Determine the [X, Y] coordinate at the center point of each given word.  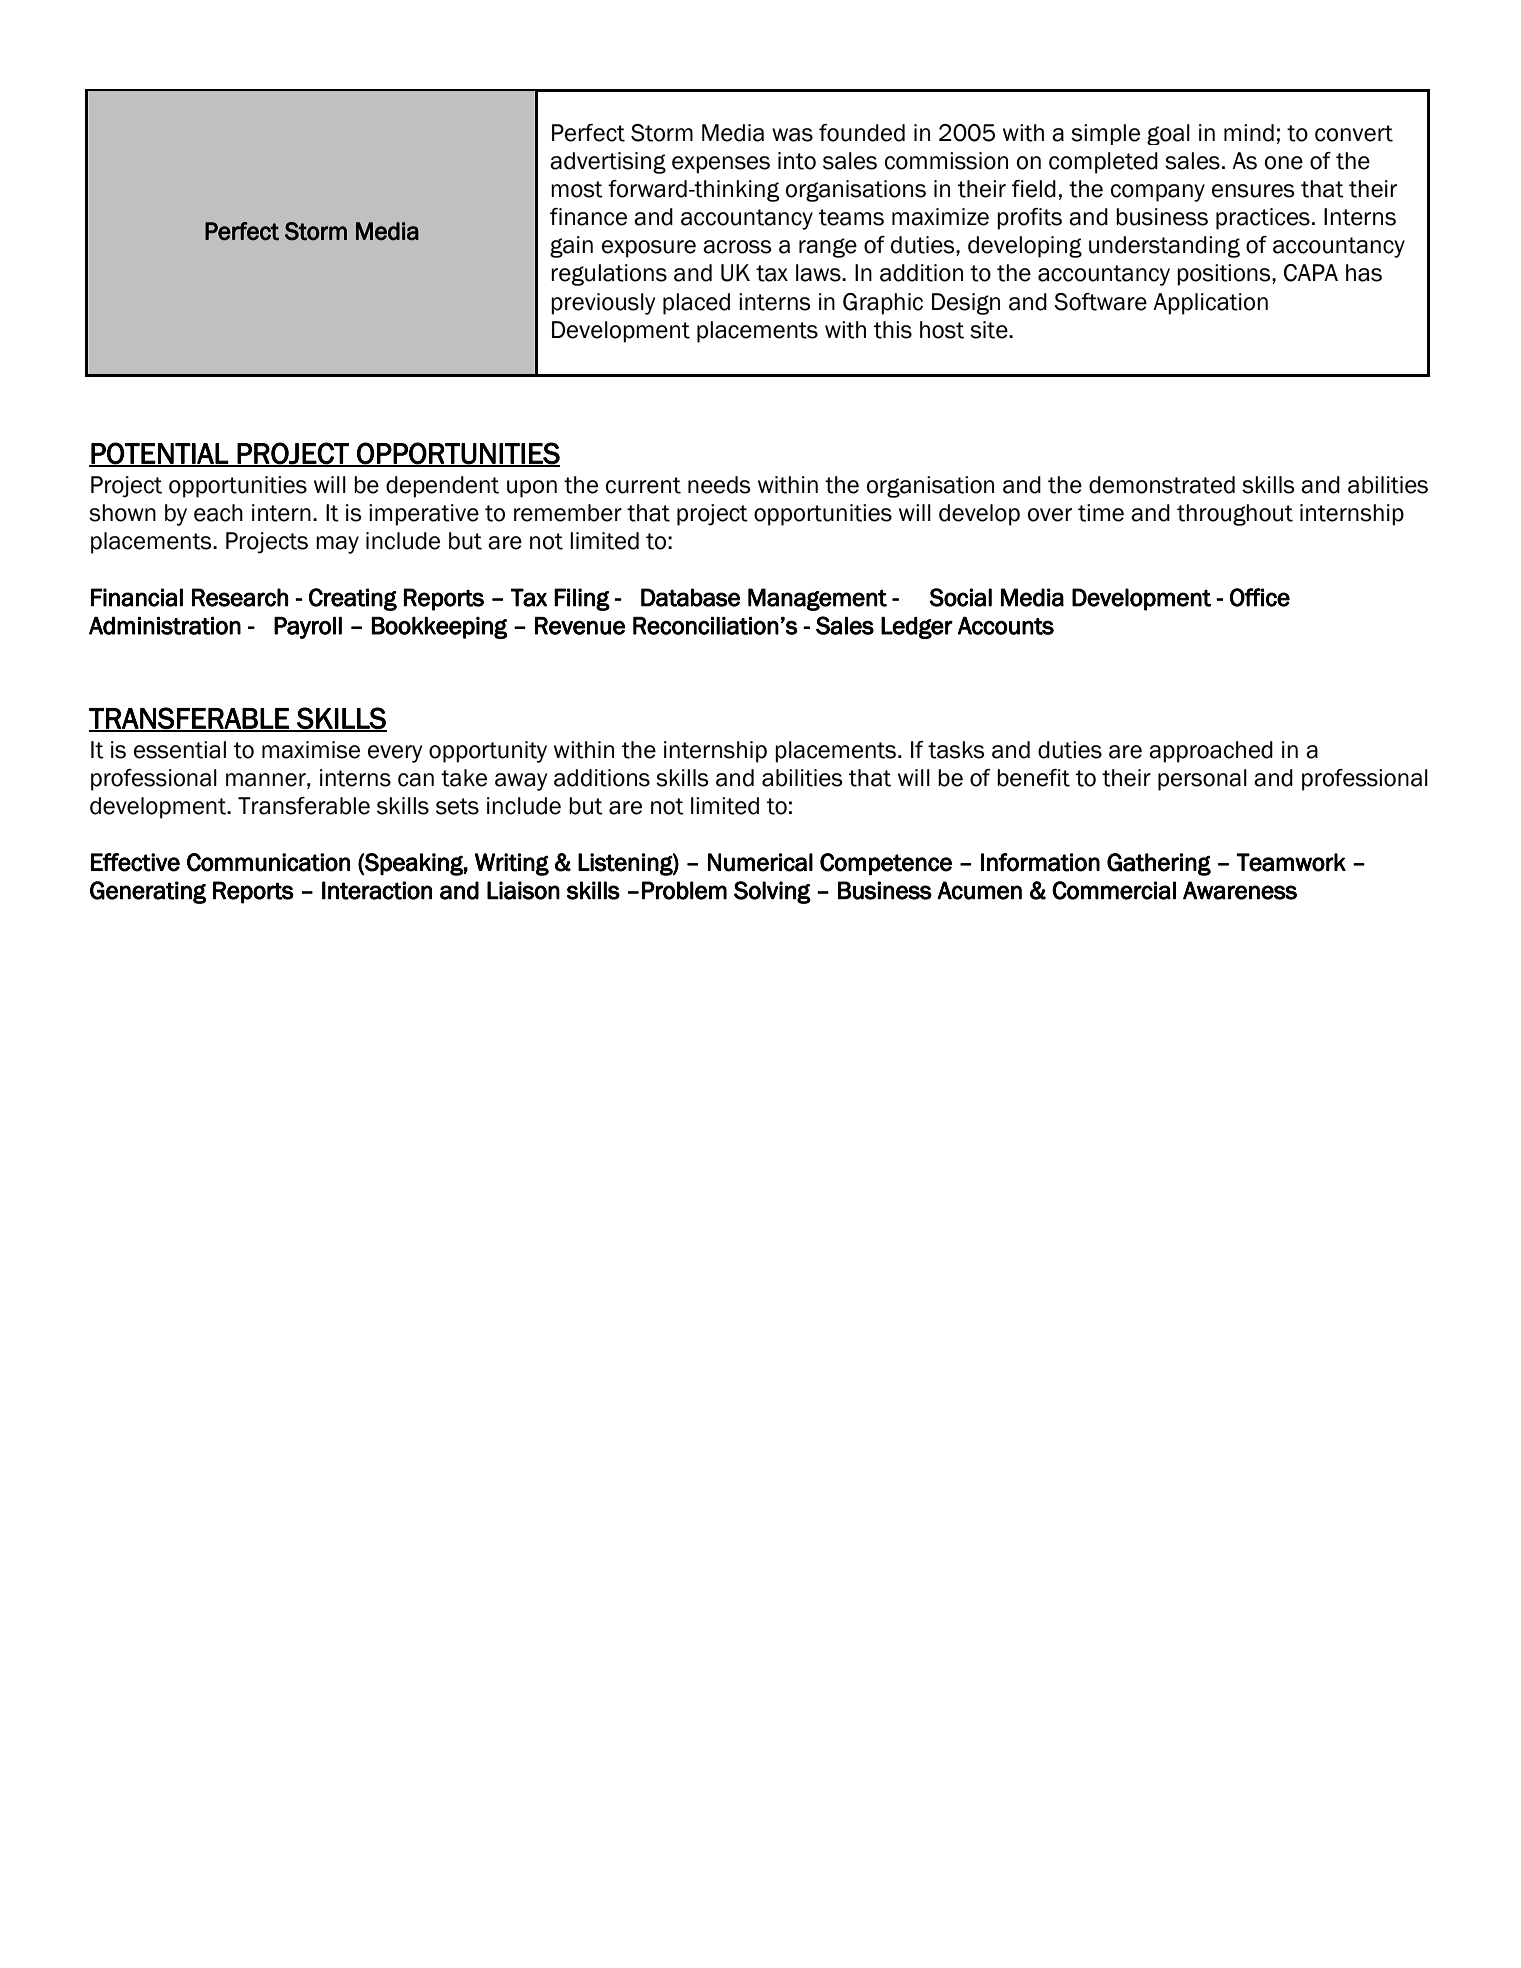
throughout [1235, 515]
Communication [268, 862]
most [577, 189]
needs [719, 485]
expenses [721, 165]
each [218, 513]
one [1284, 163]
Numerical [760, 862]
